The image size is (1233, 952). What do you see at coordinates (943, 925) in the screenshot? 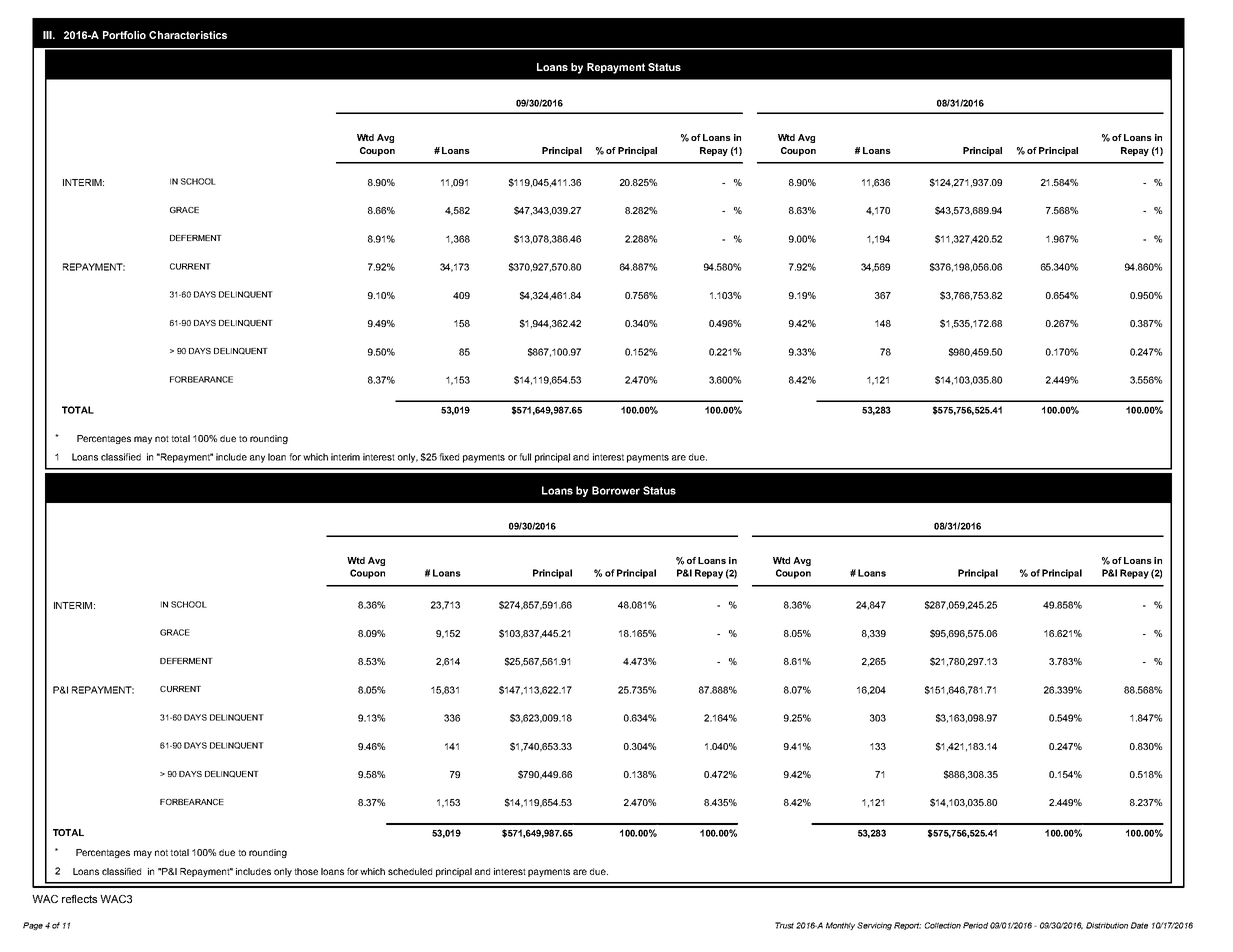
I see `Collection` at bounding box center [943, 925].
